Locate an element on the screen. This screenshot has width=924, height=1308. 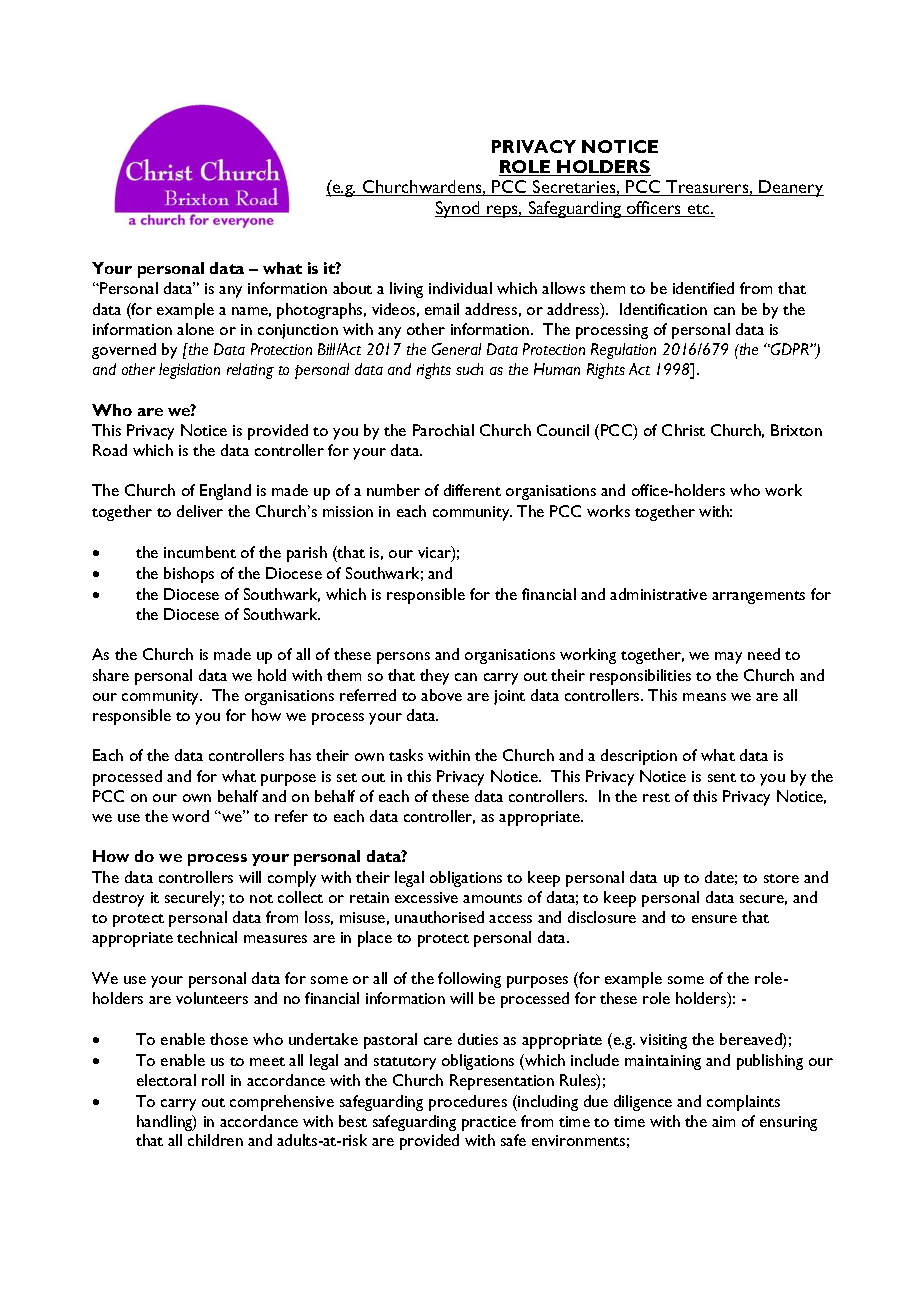
they is located at coordinates (434, 677).
